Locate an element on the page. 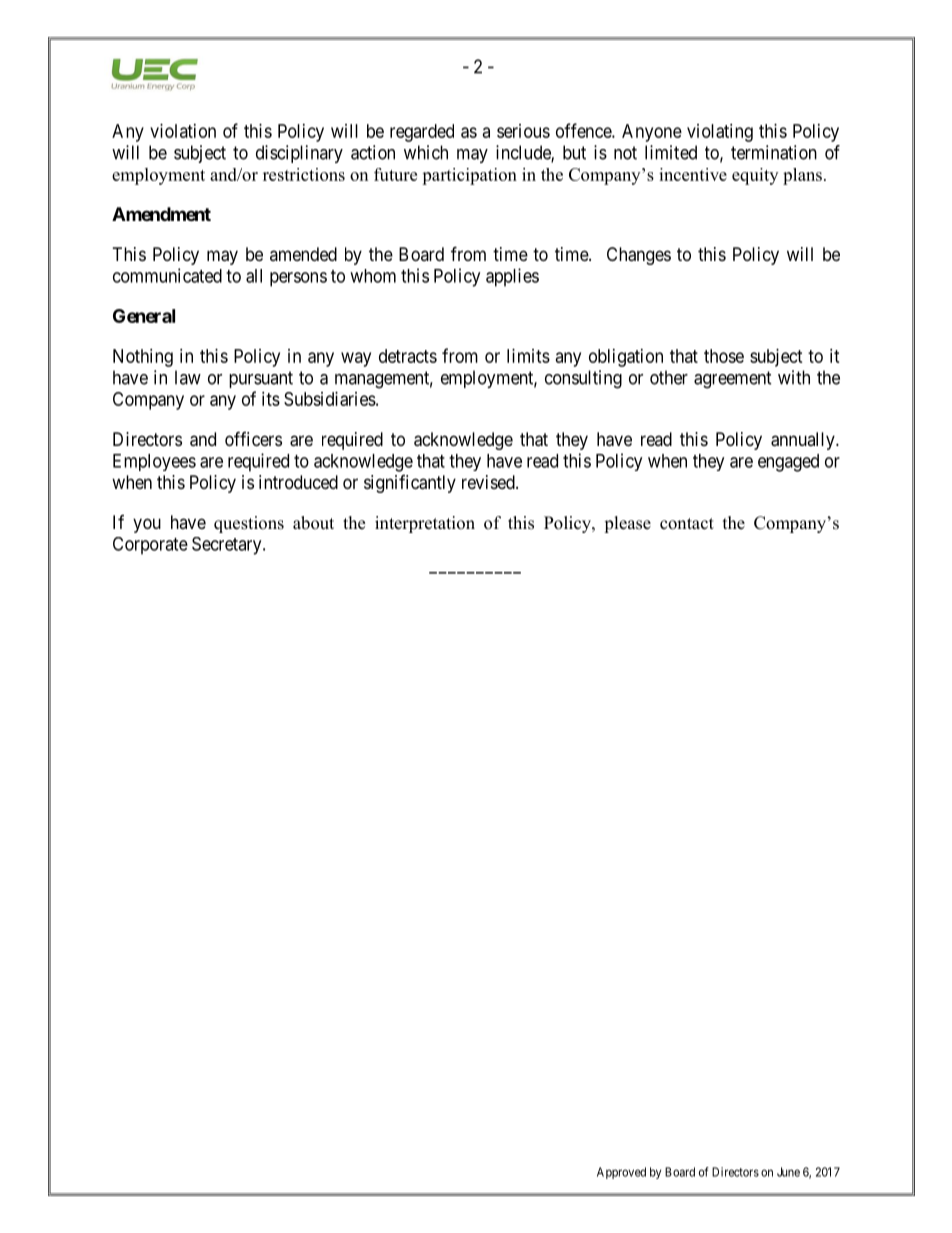  interpretation is located at coordinates (425, 524).
